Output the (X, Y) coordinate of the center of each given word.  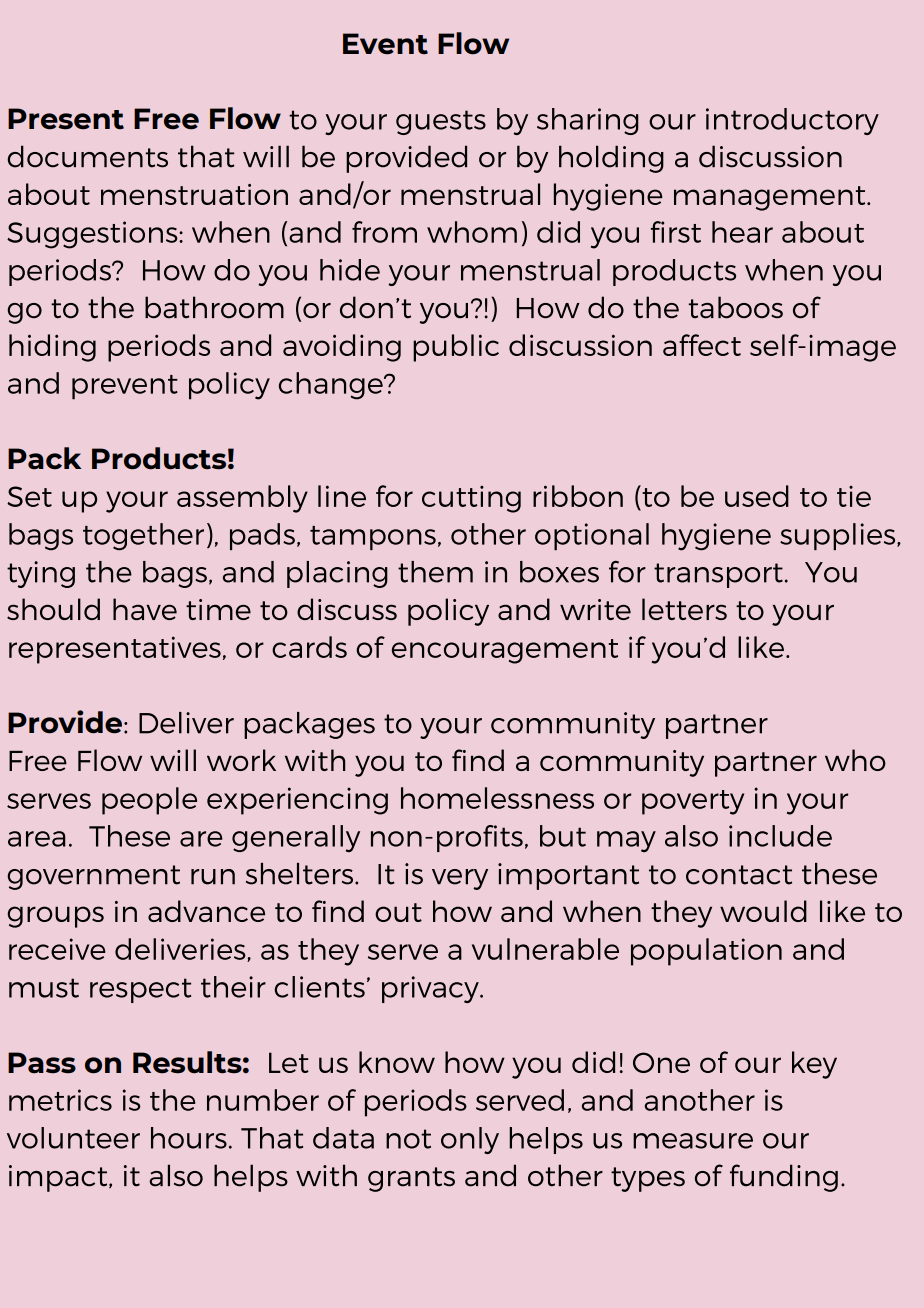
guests (441, 122)
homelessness (497, 798)
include (780, 836)
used (757, 496)
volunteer (73, 1138)
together (143, 537)
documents (88, 156)
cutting (471, 499)
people (149, 801)
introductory (792, 121)
